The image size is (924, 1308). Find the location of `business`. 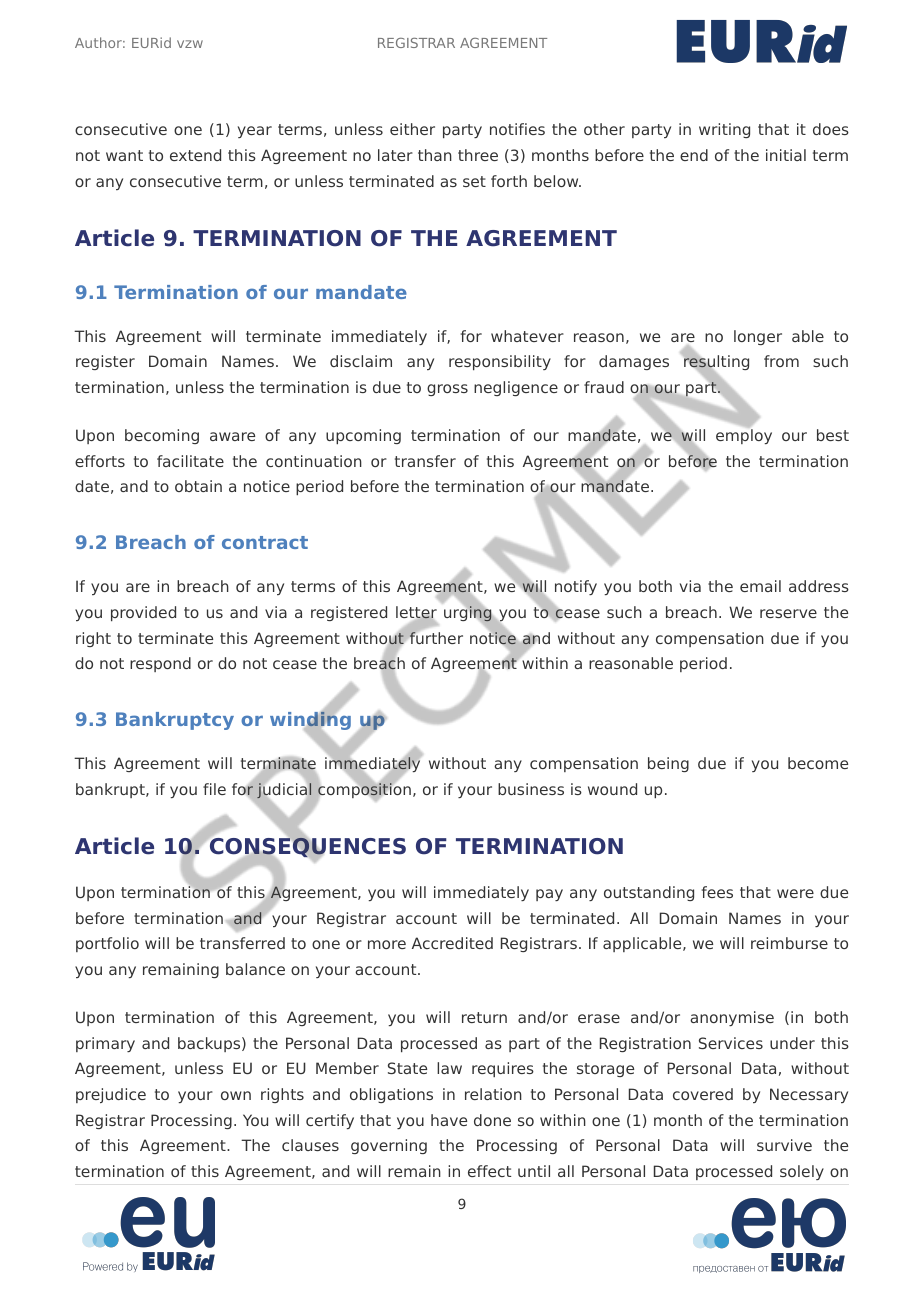

business is located at coordinates (531, 789).
